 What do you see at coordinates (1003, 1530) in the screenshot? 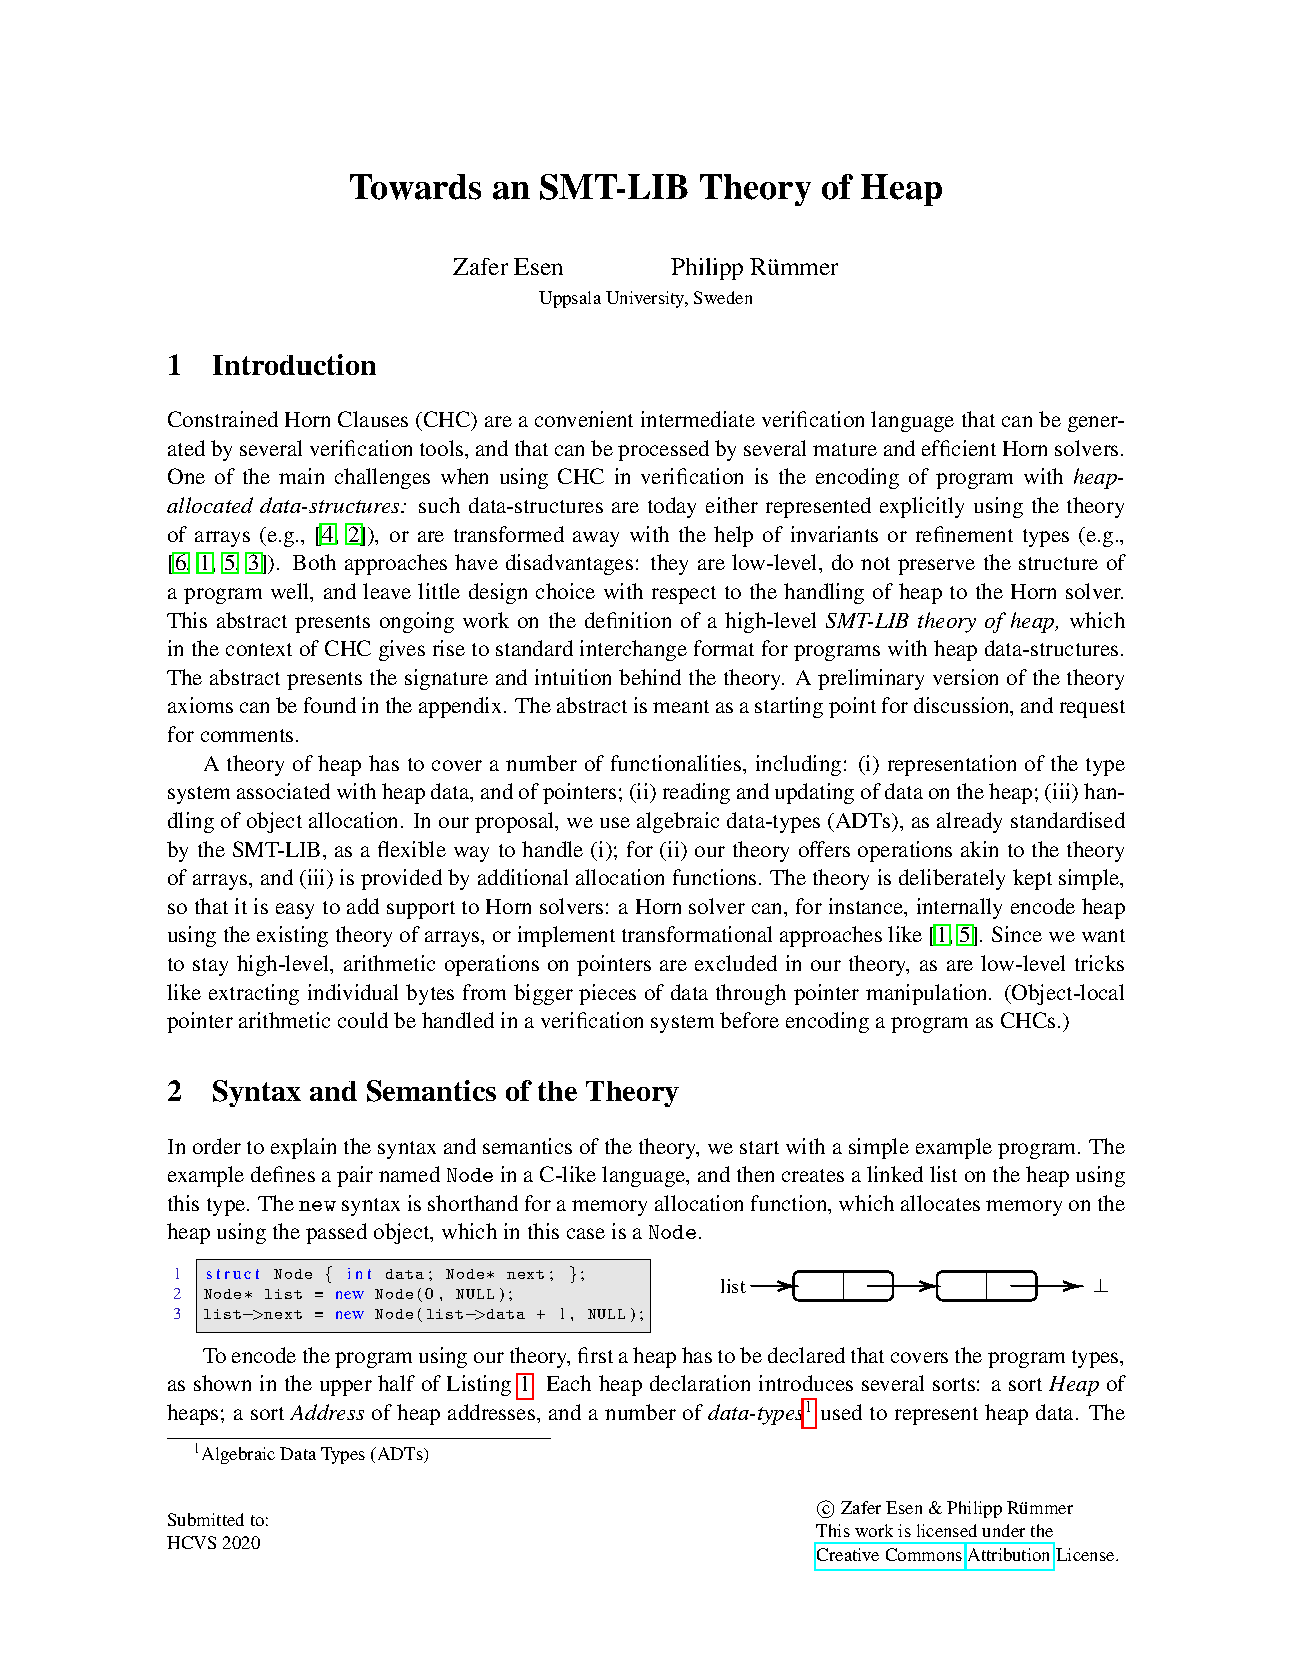
I see `under` at bounding box center [1003, 1530].
